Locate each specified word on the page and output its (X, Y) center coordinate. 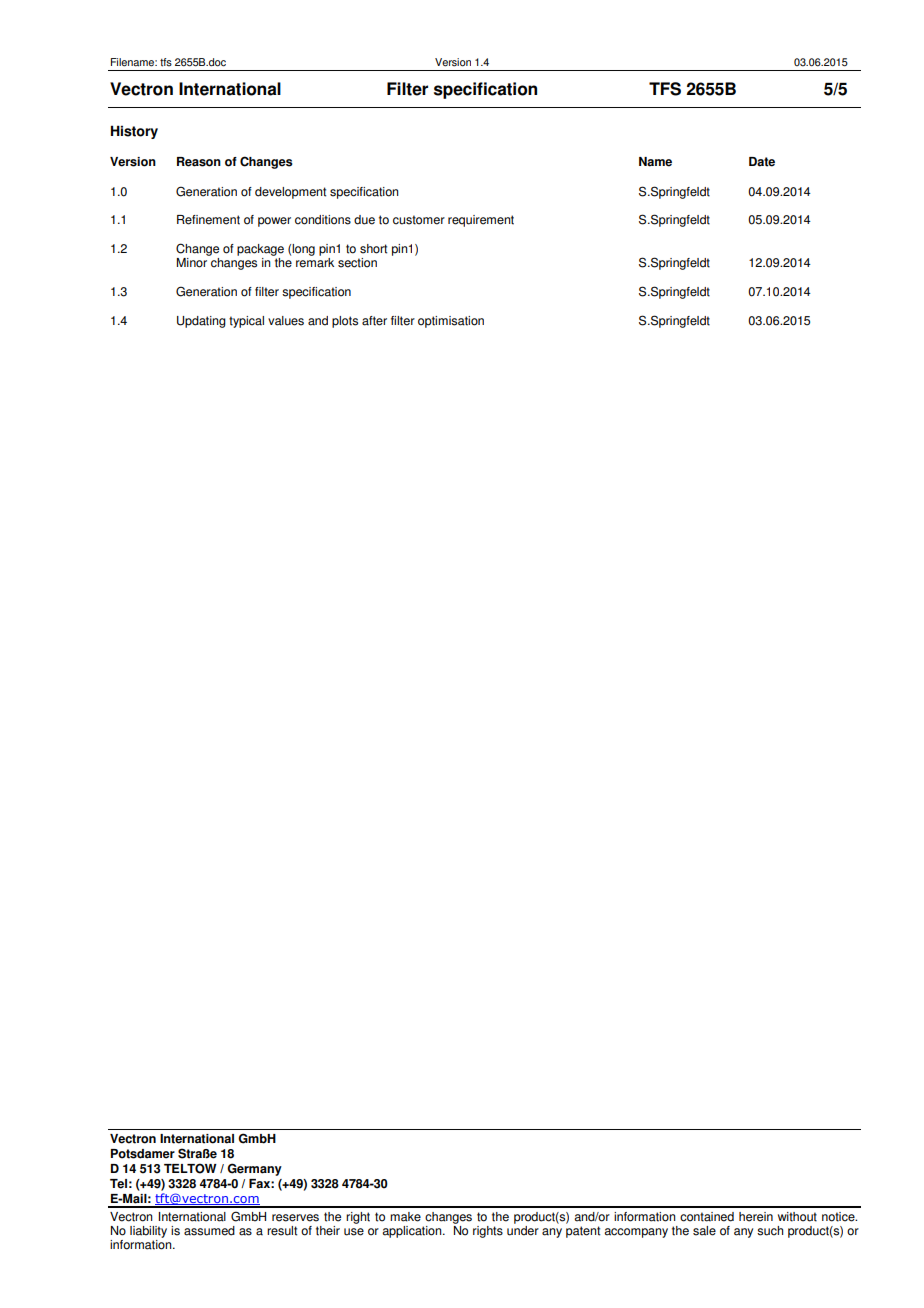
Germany (254, 1169)
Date (762, 162)
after (374, 321)
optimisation (451, 322)
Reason (199, 162)
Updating (201, 322)
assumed (209, 1231)
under (523, 1229)
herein (756, 1217)
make (405, 1217)
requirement (481, 221)
